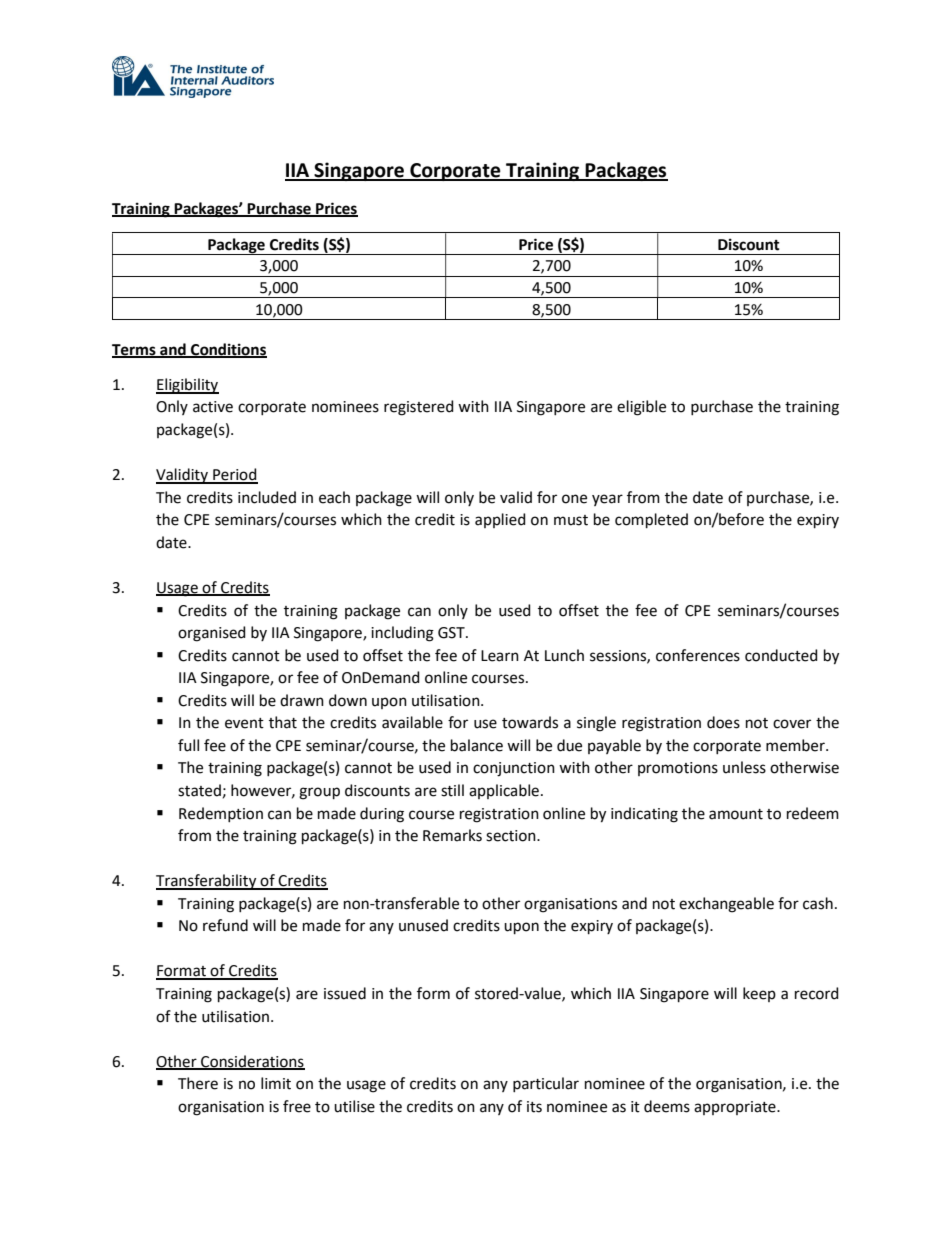 The height and width of the screenshot is (1233, 952). I want to click on particular, so click(546, 1084).
